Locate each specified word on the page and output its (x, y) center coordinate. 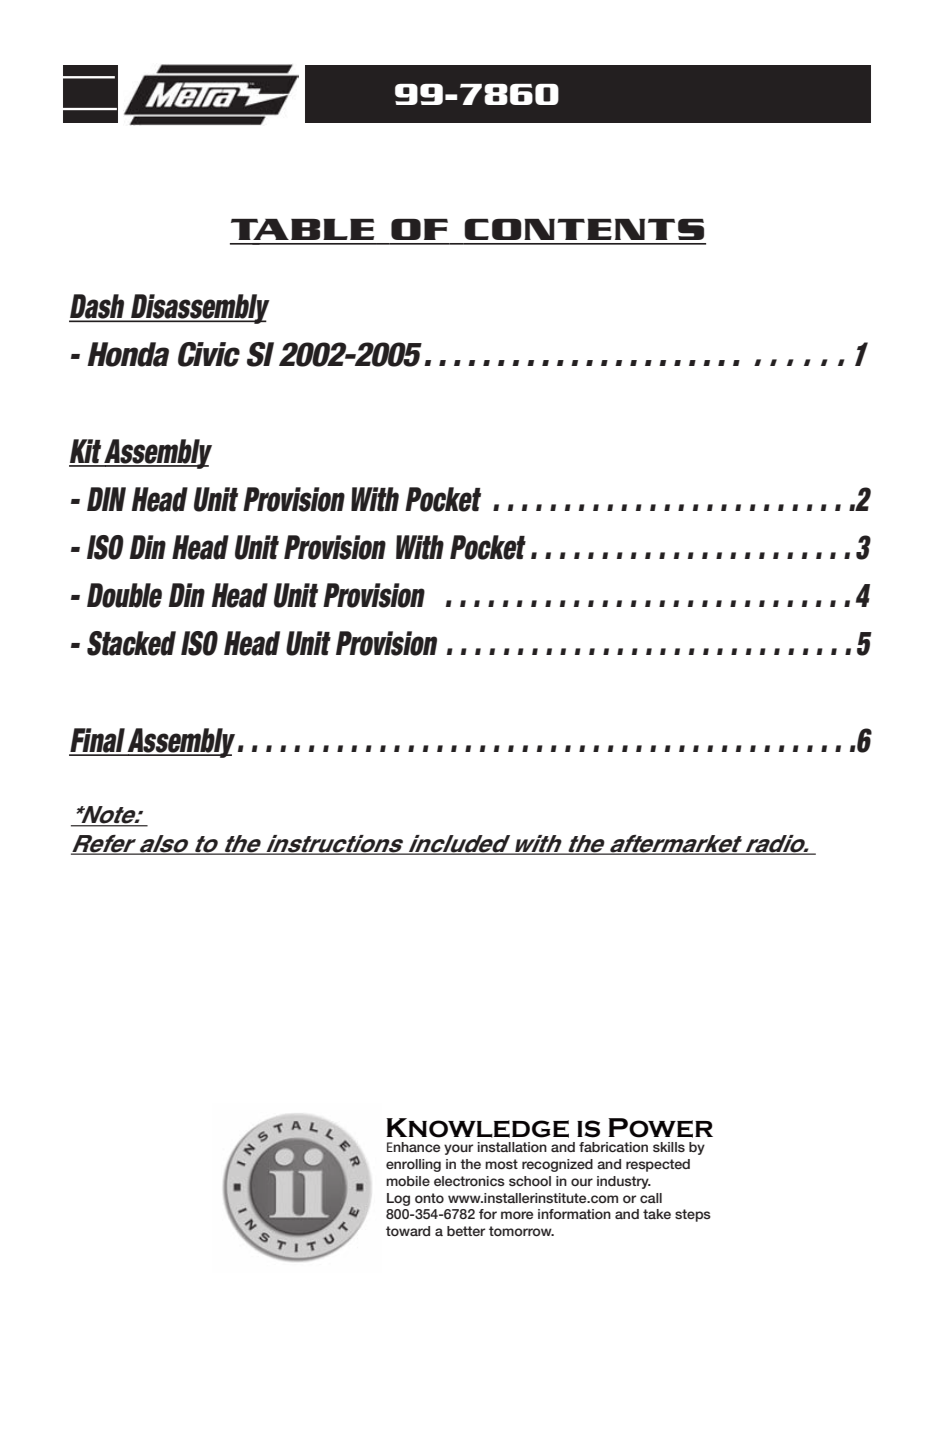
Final (98, 741)
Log (398, 1199)
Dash (98, 307)
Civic (209, 354)
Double (124, 595)
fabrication (613, 1147)
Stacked (131, 643)
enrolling (413, 1165)
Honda (128, 354)
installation (512, 1147)
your (458, 1149)
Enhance (413, 1147)
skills (669, 1147)
